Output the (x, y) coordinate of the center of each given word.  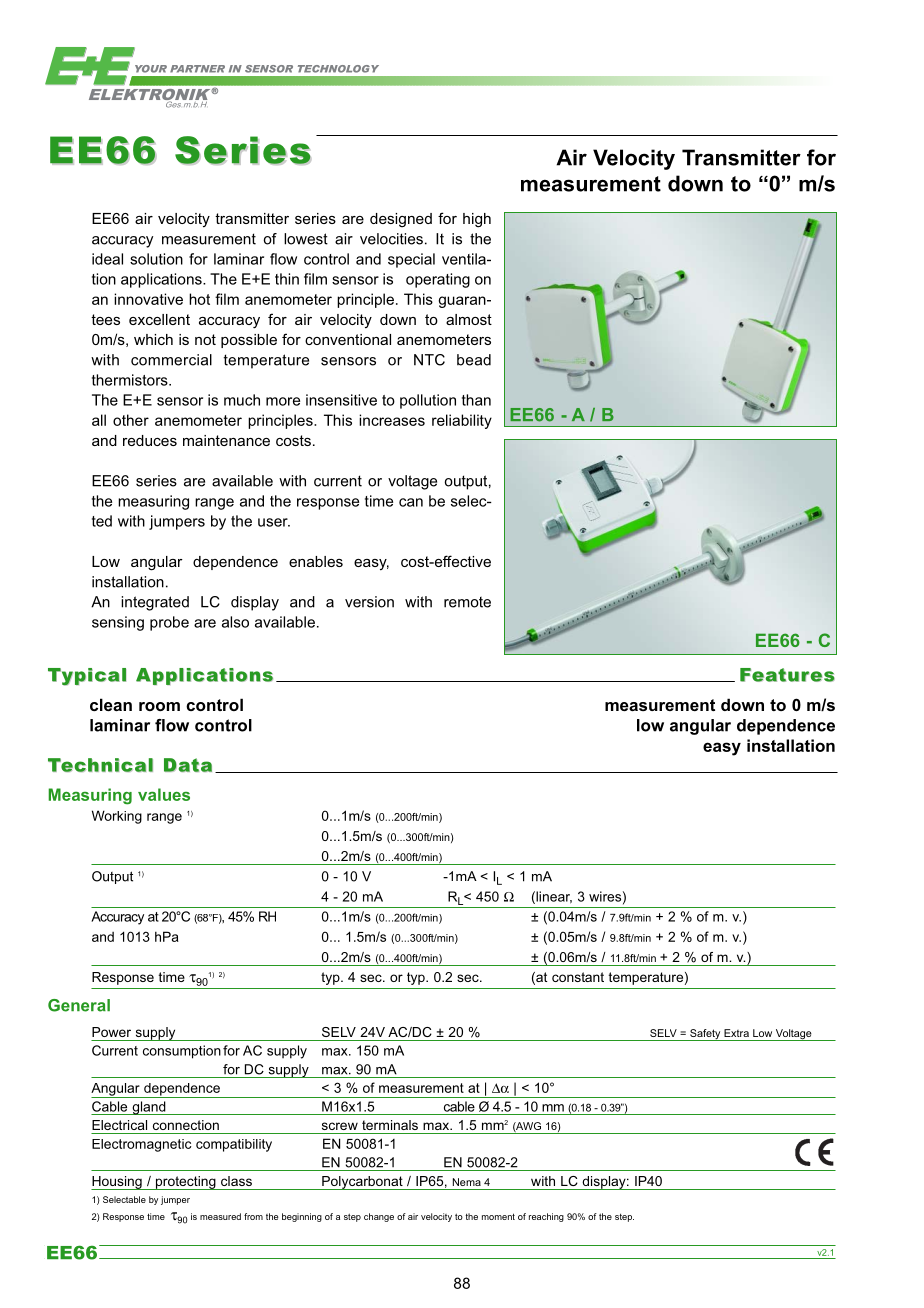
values (164, 794)
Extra (736, 1033)
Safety (705, 1035)
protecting (185, 1183)
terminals (390, 1125)
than (476, 400)
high (477, 220)
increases (392, 420)
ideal (107, 259)
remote (467, 602)
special (411, 260)
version (369, 602)
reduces (150, 440)
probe (169, 623)
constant (578, 977)
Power (111, 1032)
